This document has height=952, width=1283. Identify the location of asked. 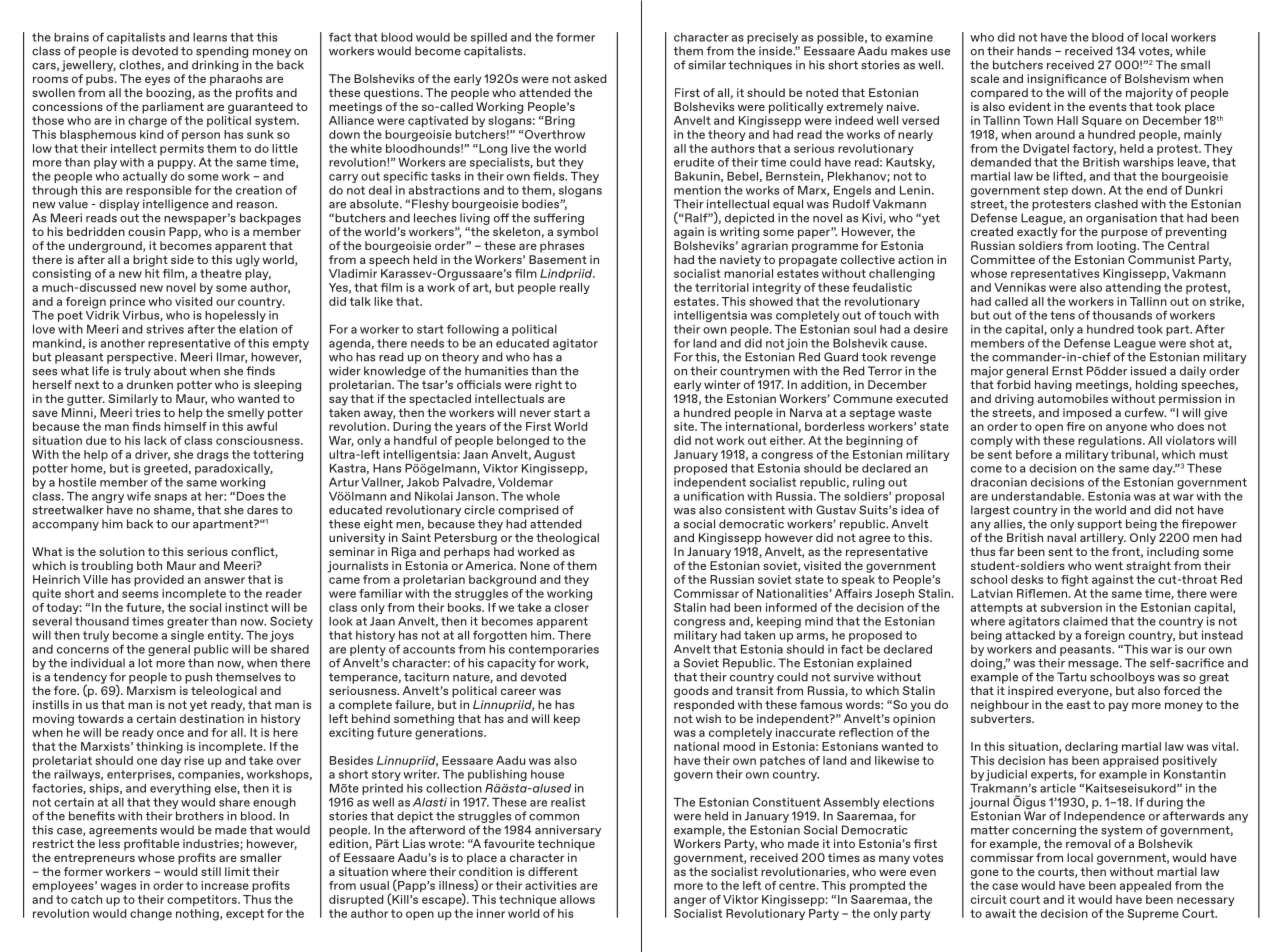
(590, 78).
